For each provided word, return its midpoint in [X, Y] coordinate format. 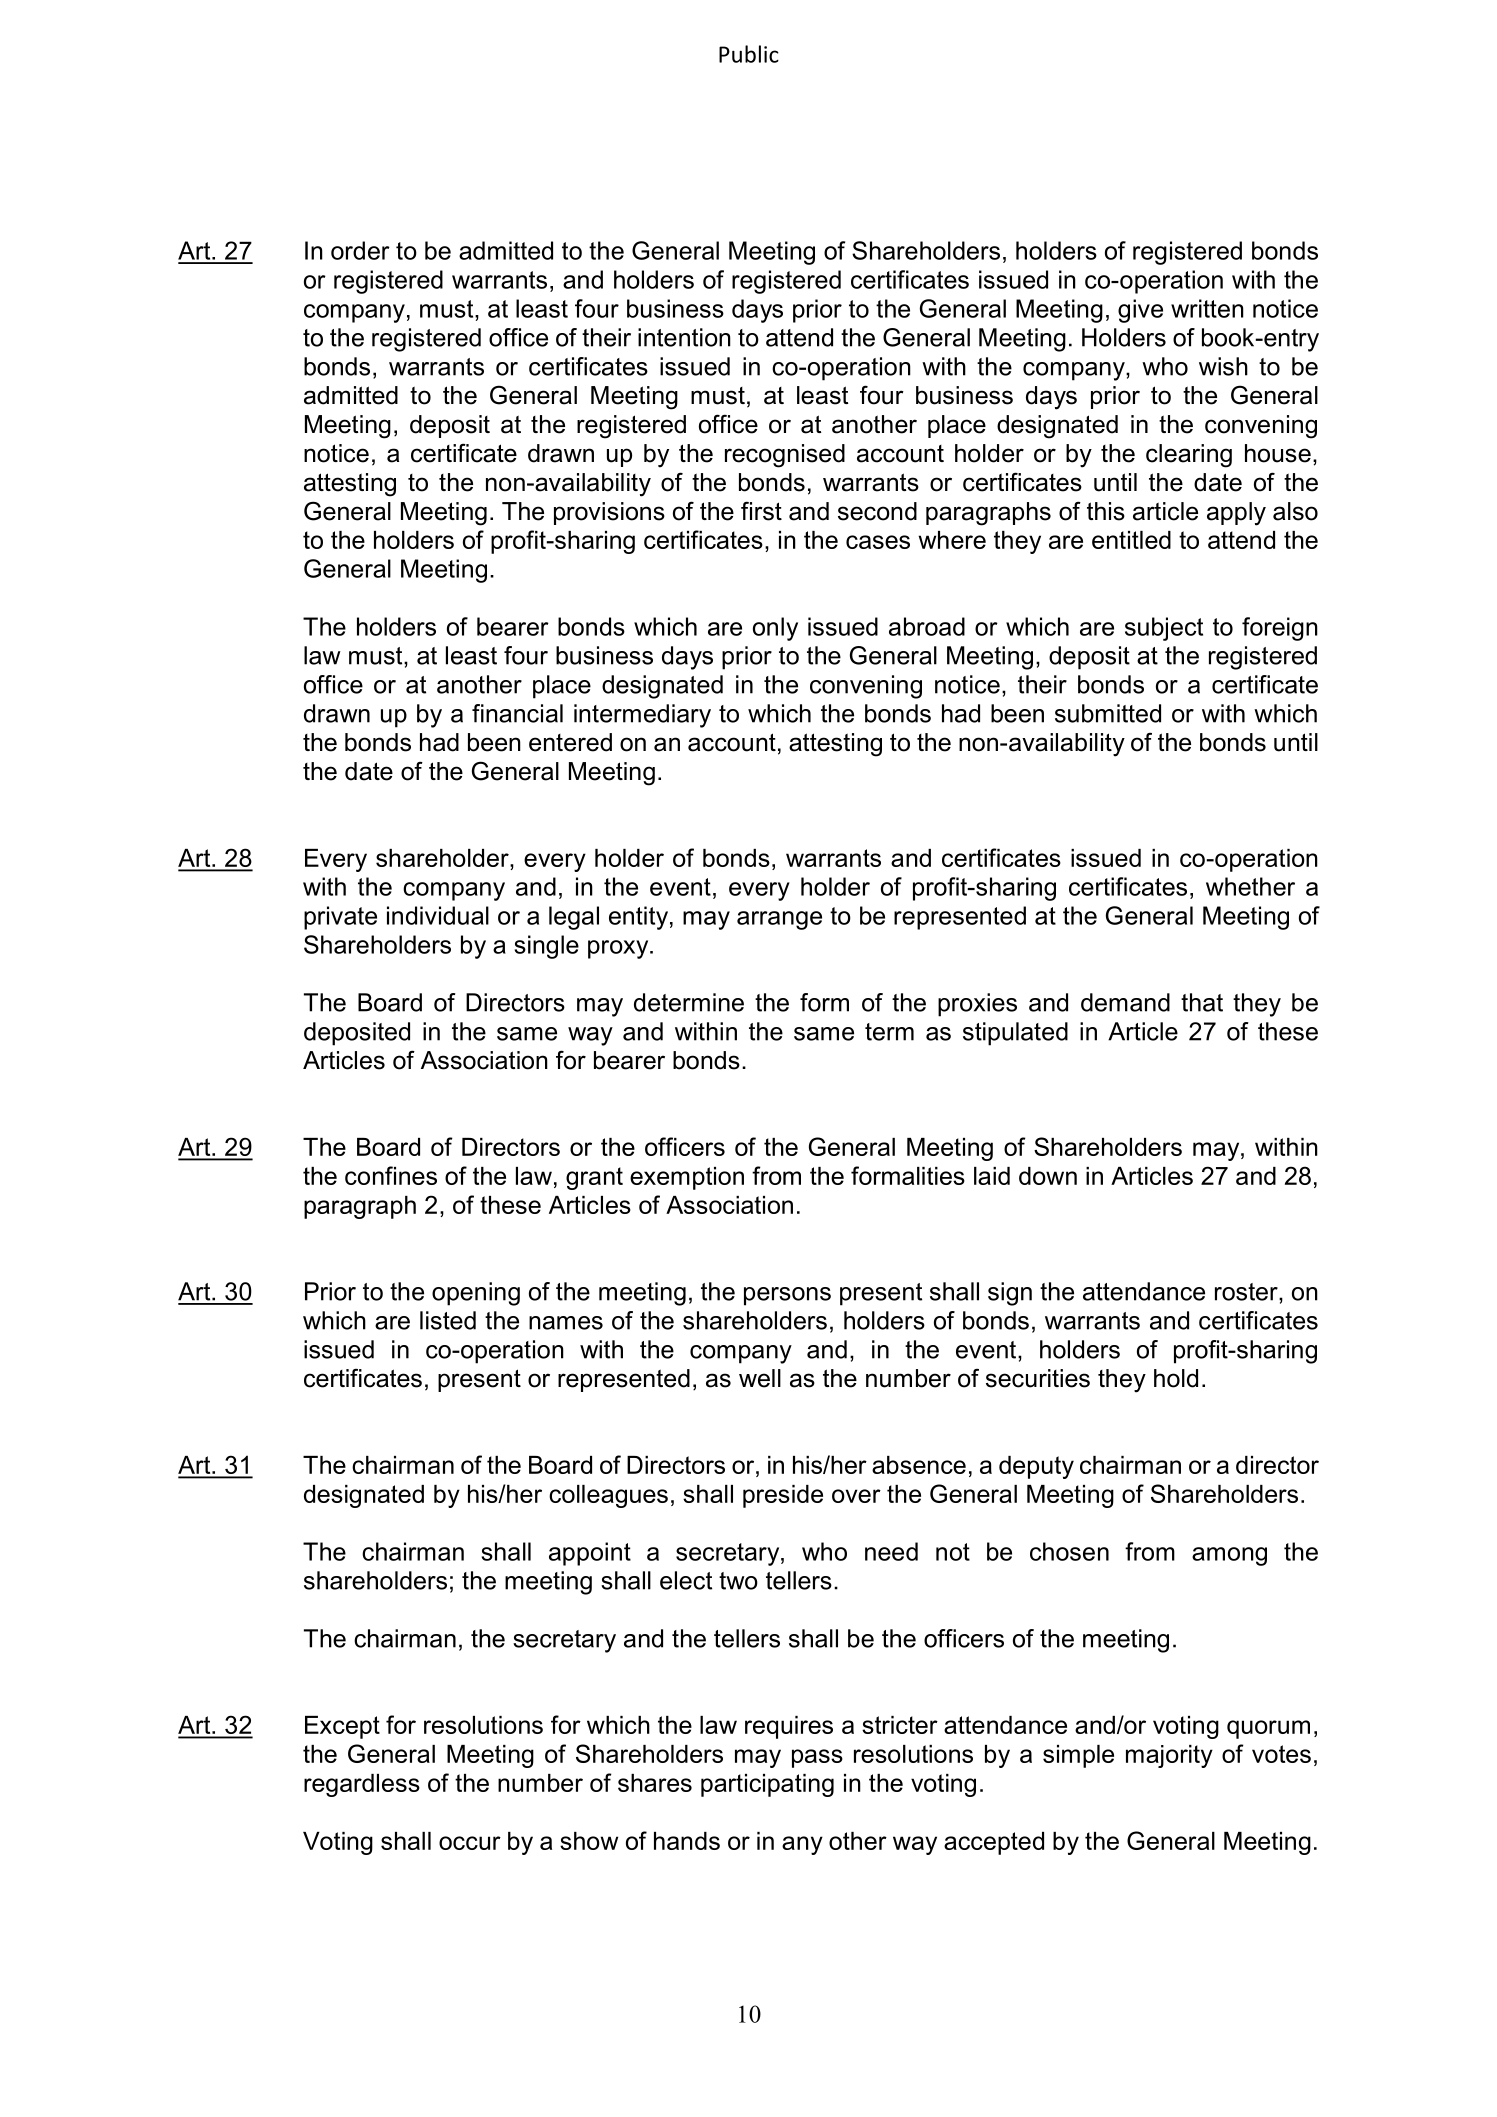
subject [1164, 629]
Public [749, 54]
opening [476, 1294]
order [360, 250]
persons [787, 1296]
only [775, 629]
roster [1247, 1292]
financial [517, 713]
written [1207, 308]
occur [470, 1843]
